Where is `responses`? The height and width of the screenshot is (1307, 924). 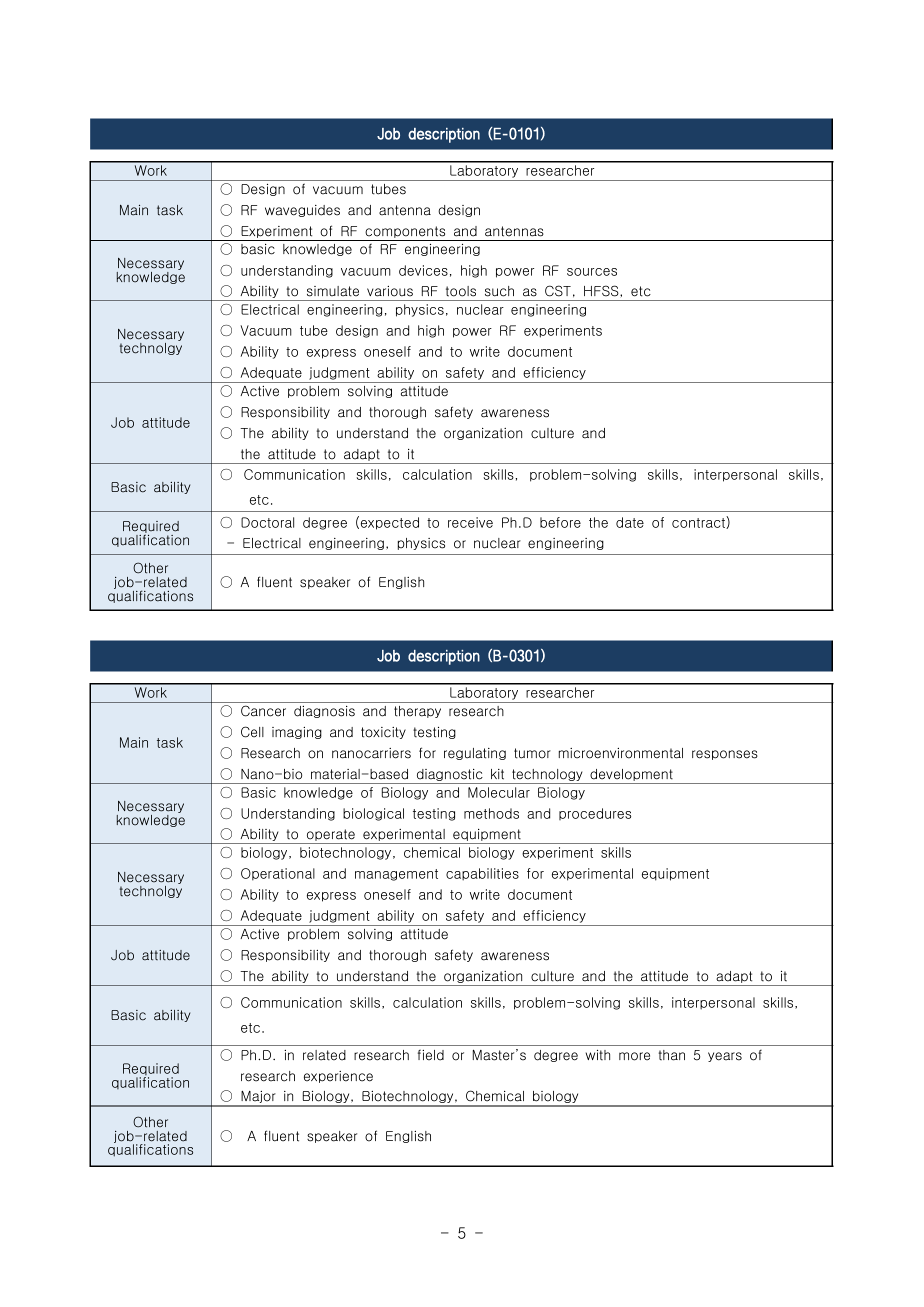
responses is located at coordinates (725, 755).
